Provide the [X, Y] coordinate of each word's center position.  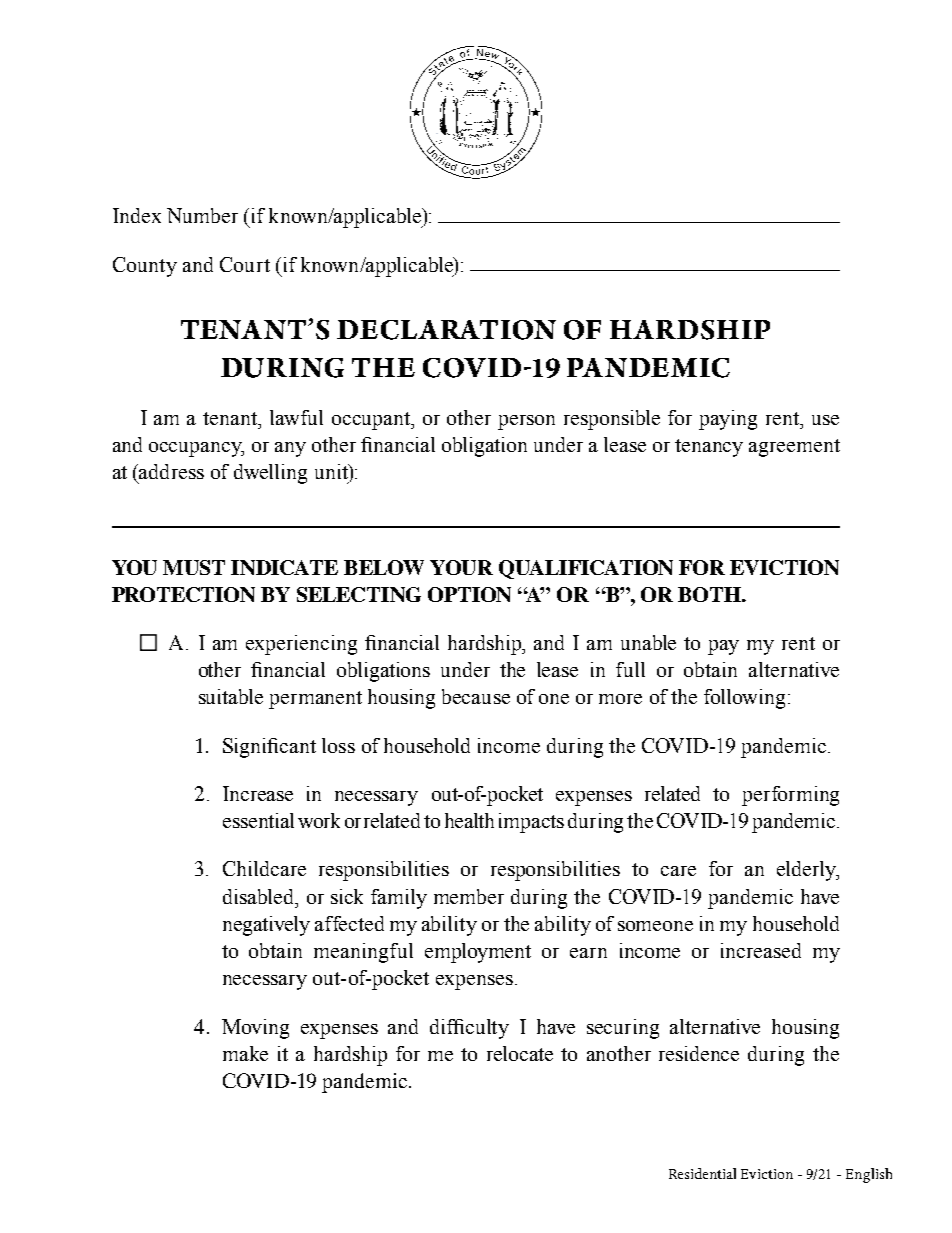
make [245, 1053]
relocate [520, 1053]
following [746, 699]
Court [245, 264]
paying [728, 420]
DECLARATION [446, 330]
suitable [231, 696]
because [476, 696]
